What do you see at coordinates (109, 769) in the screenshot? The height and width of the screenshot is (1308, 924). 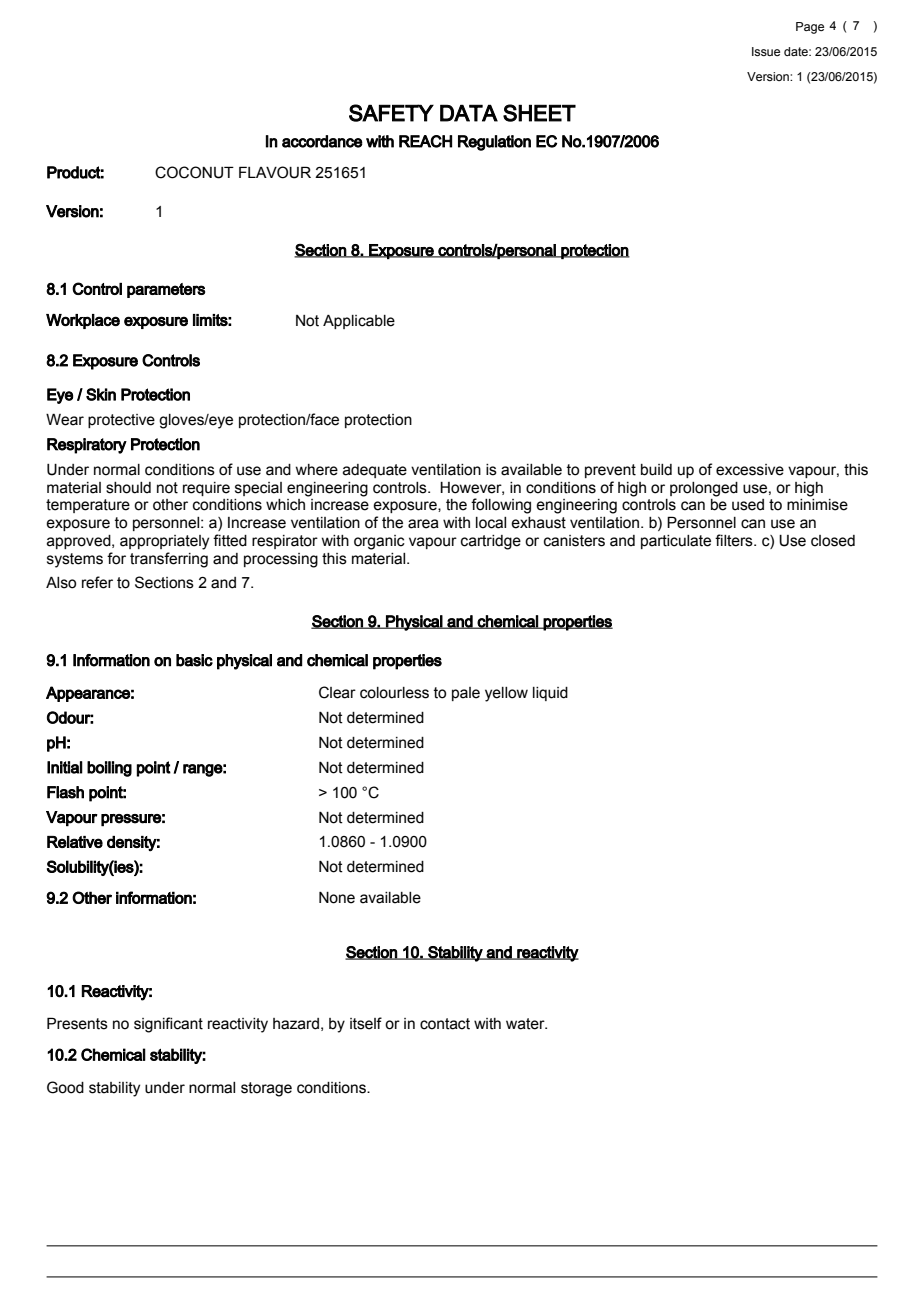 I see `boiling` at bounding box center [109, 769].
